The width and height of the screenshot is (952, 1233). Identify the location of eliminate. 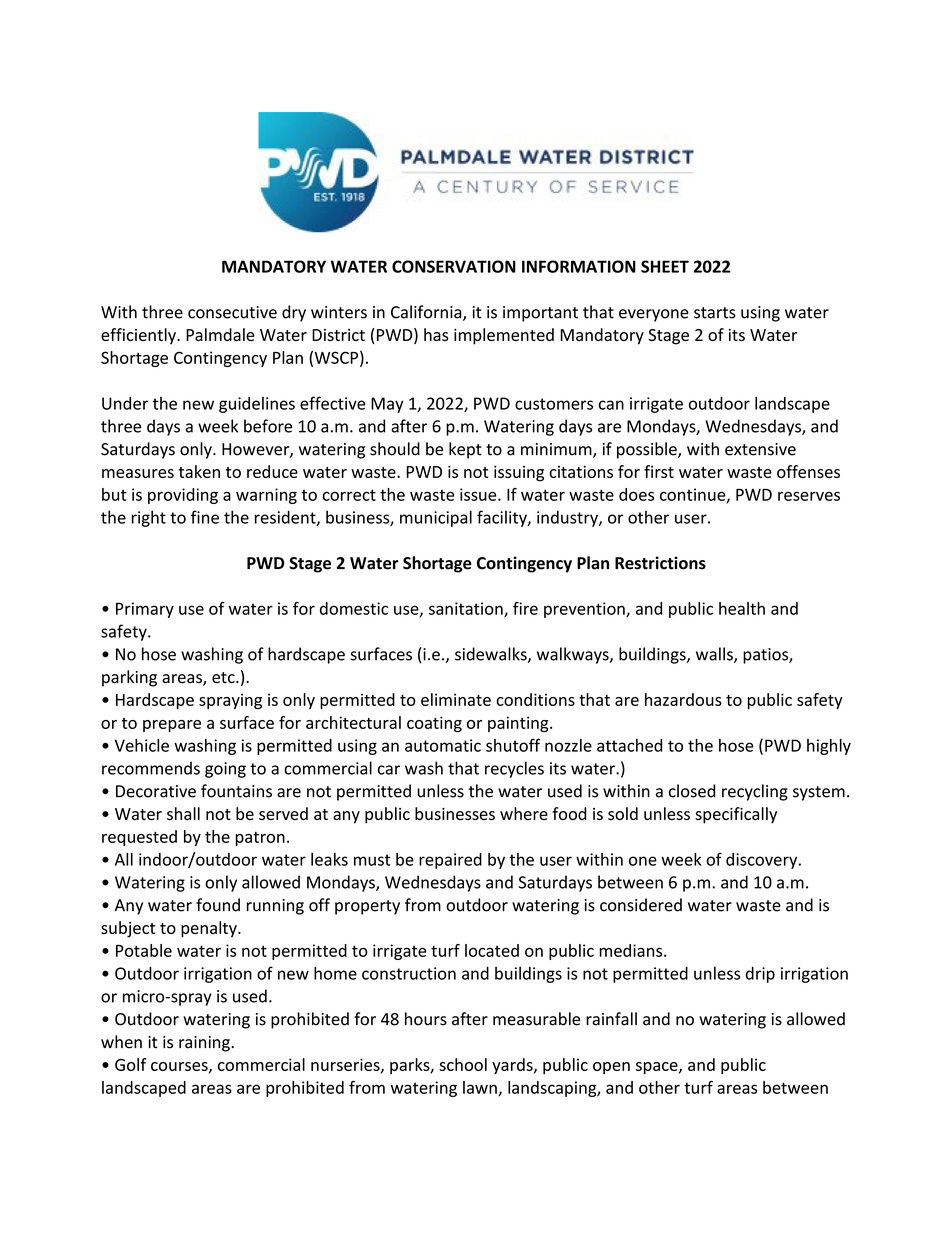
(456, 699).
